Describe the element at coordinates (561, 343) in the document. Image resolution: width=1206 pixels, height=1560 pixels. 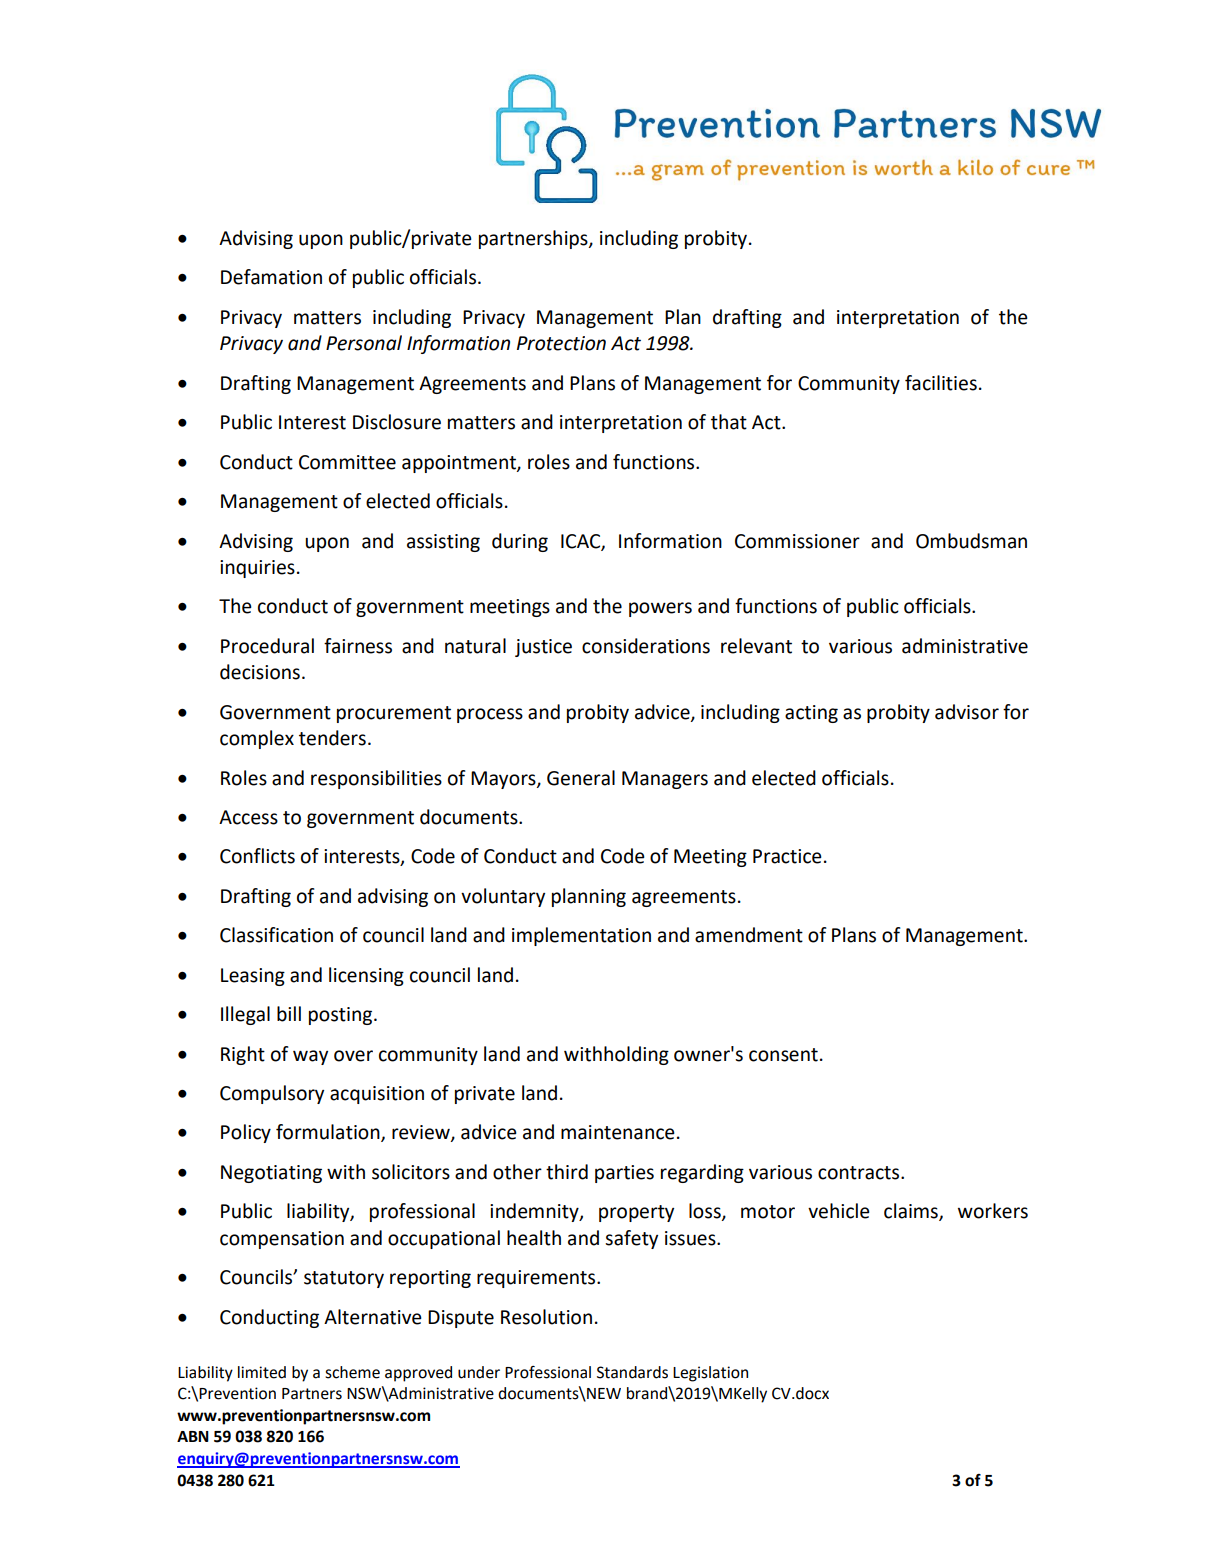
I see `Protection` at that location.
